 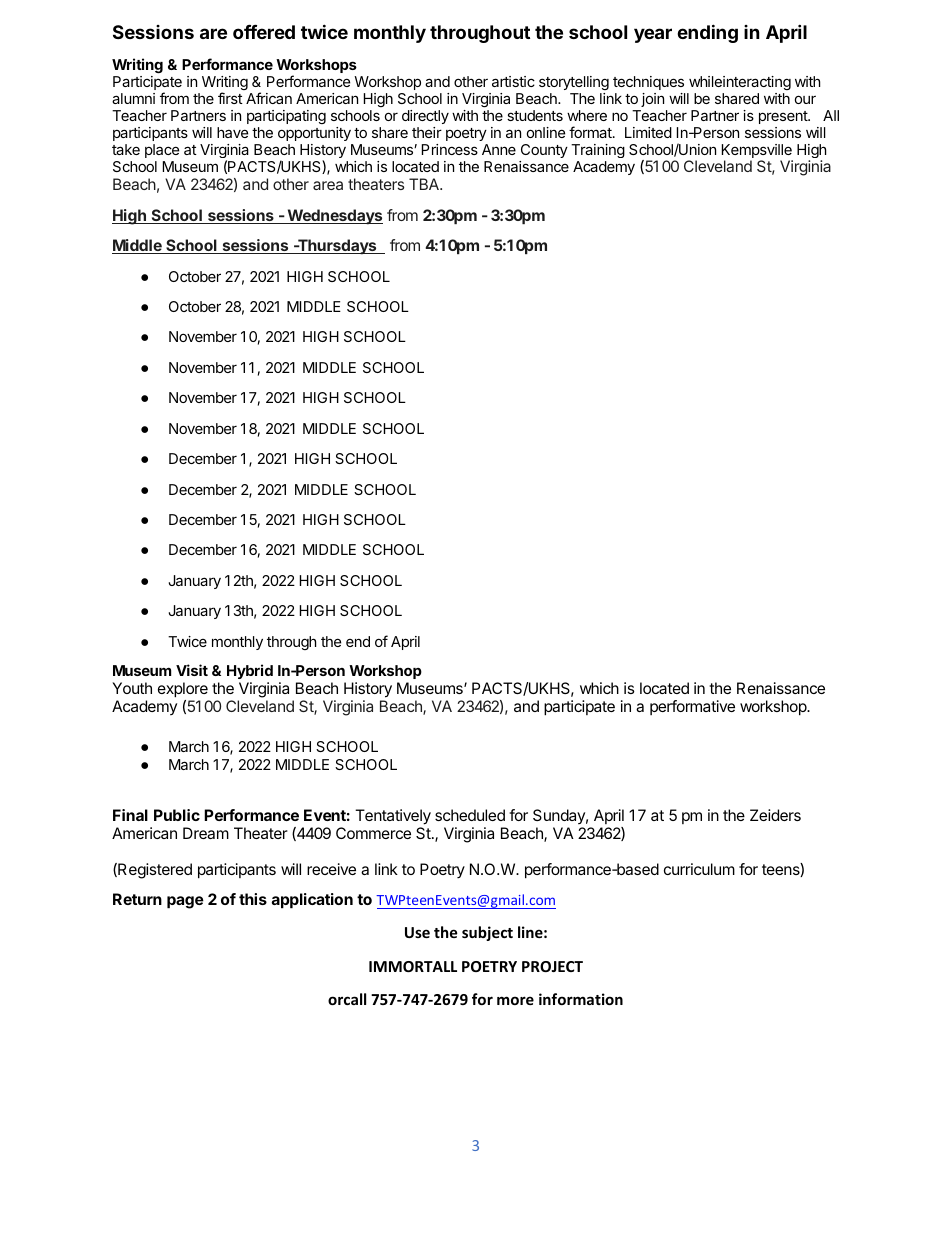 What do you see at coordinates (185, 902) in the image?
I see `page` at bounding box center [185, 902].
